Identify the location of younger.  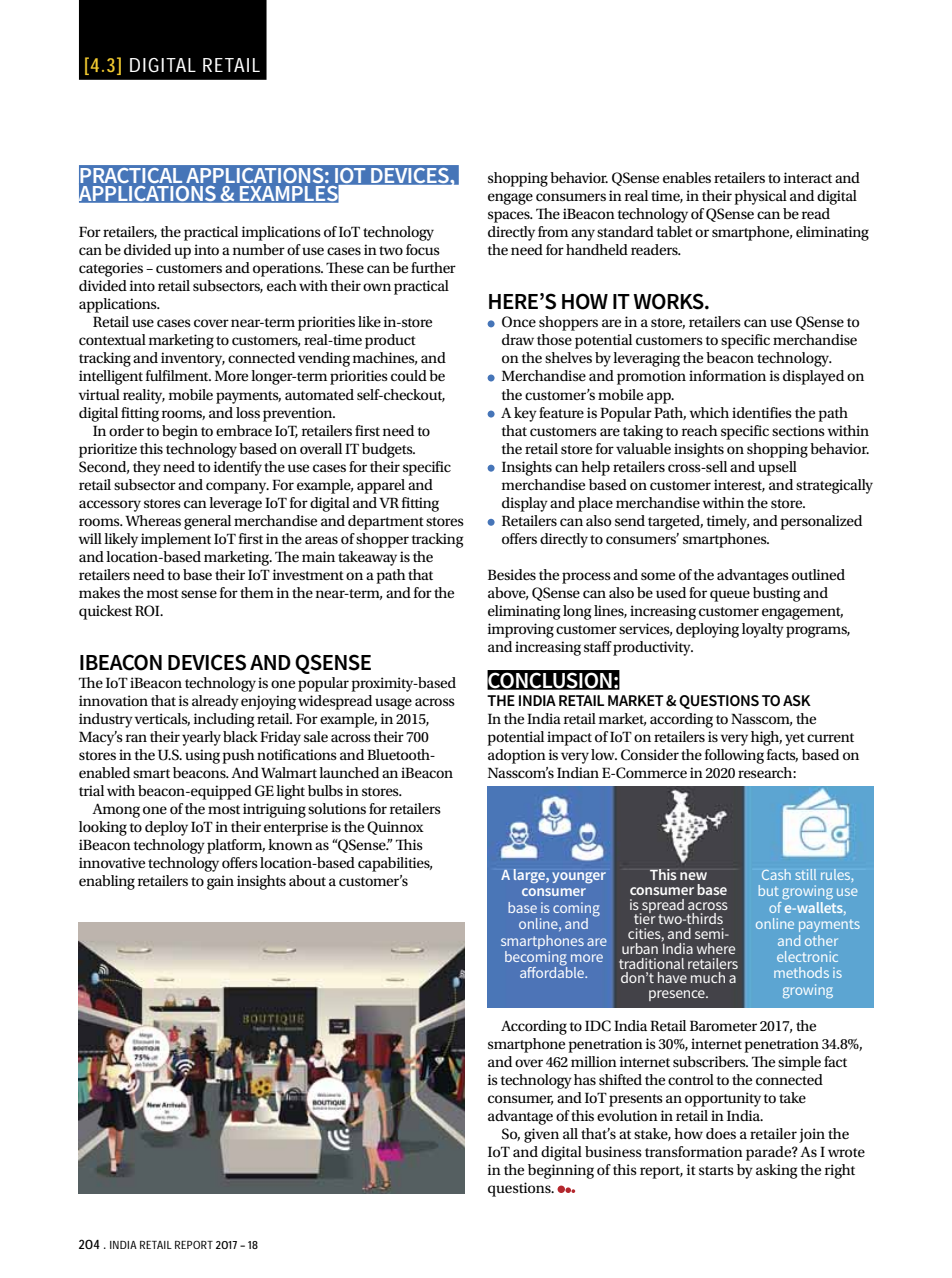
(579, 877).
